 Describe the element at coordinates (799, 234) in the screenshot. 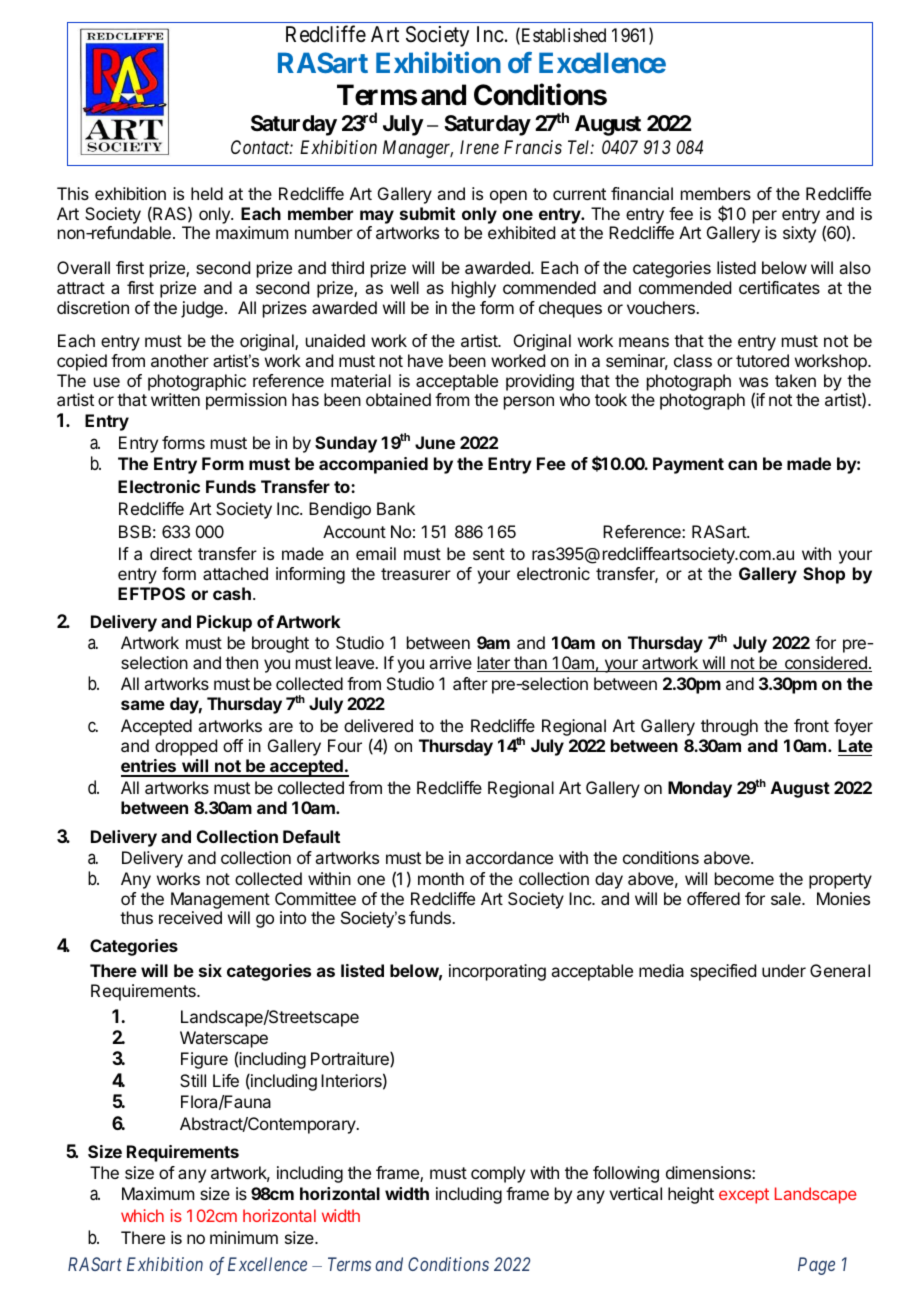

I see `sixty` at that location.
